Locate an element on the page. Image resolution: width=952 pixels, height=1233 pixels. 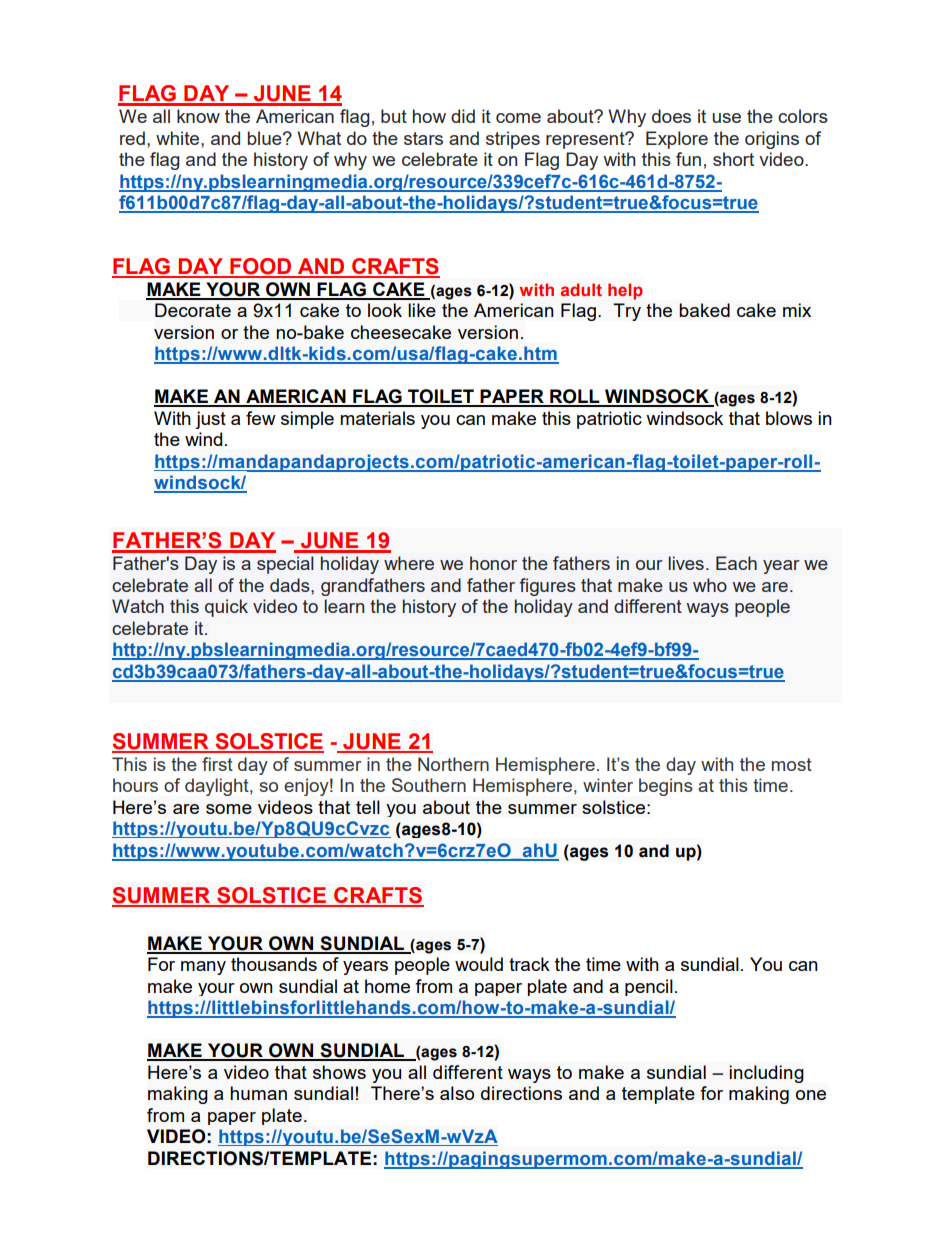
blows is located at coordinates (789, 418).
